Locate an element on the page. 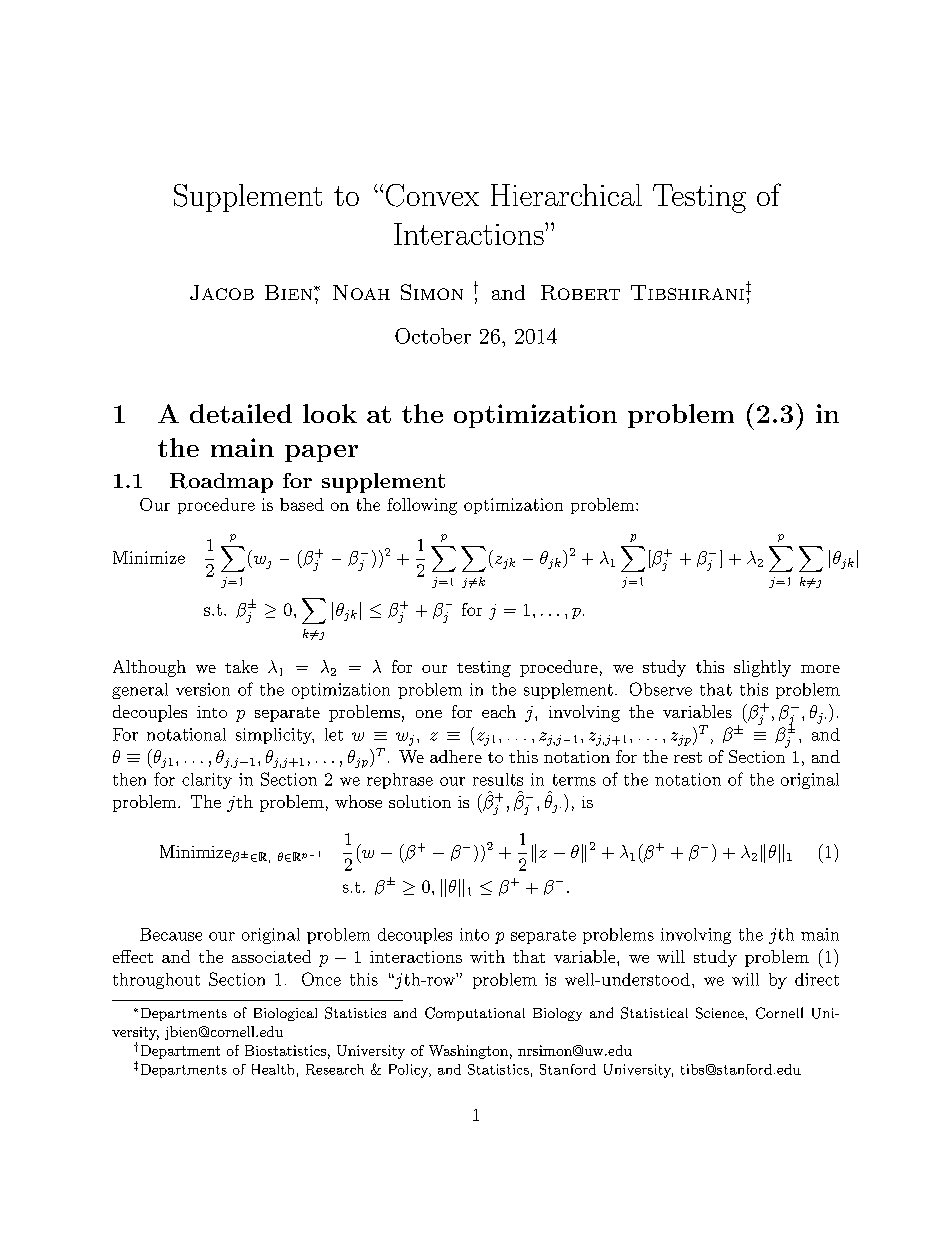 The width and height of the document is (952, 1233). Roadmap is located at coordinates (221, 483).
